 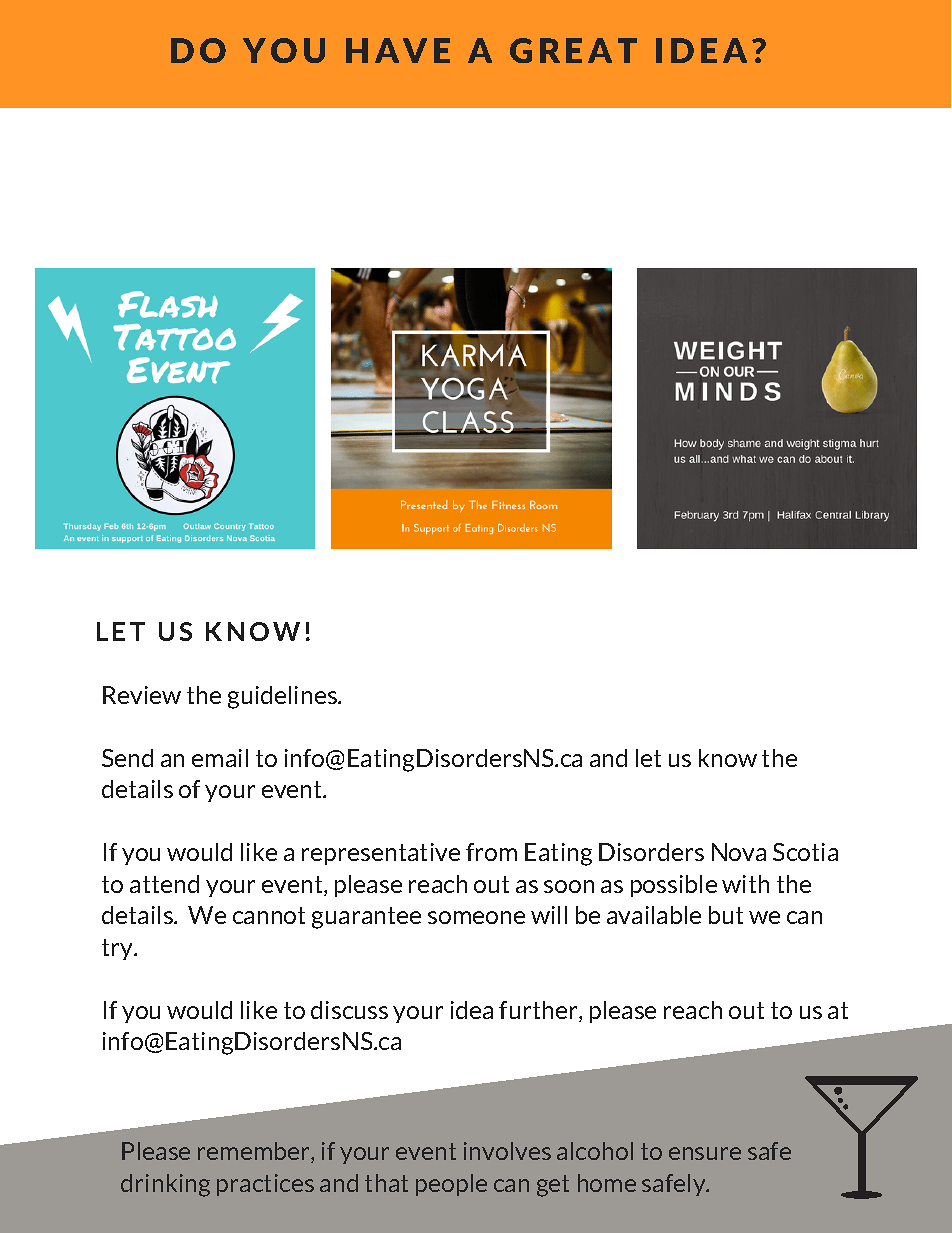 I want to click on Nova, so click(x=739, y=852).
